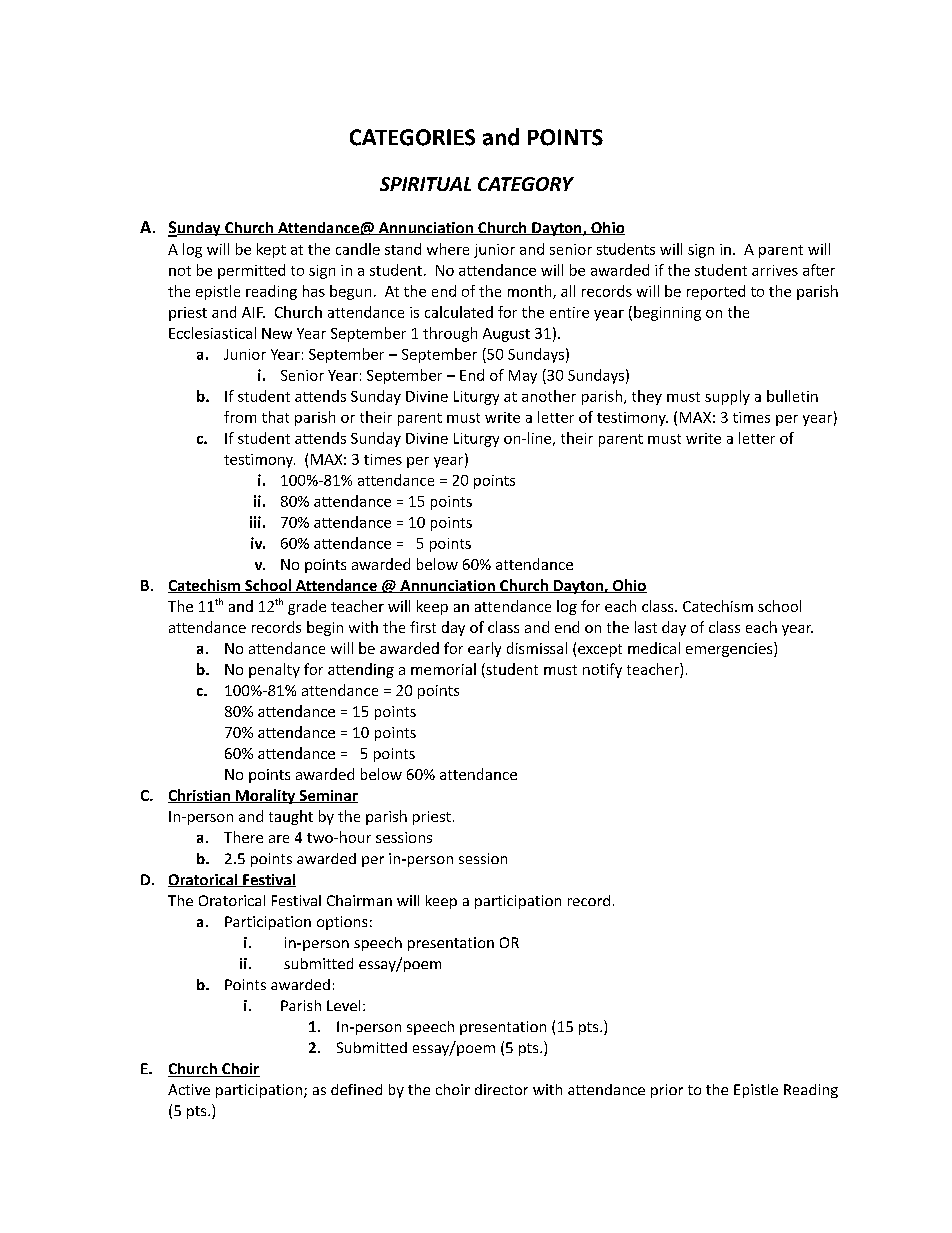  What do you see at coordinates (526, 184) in the screenshot?
I see `CATEGORY` at bounding box center [526, 184].
